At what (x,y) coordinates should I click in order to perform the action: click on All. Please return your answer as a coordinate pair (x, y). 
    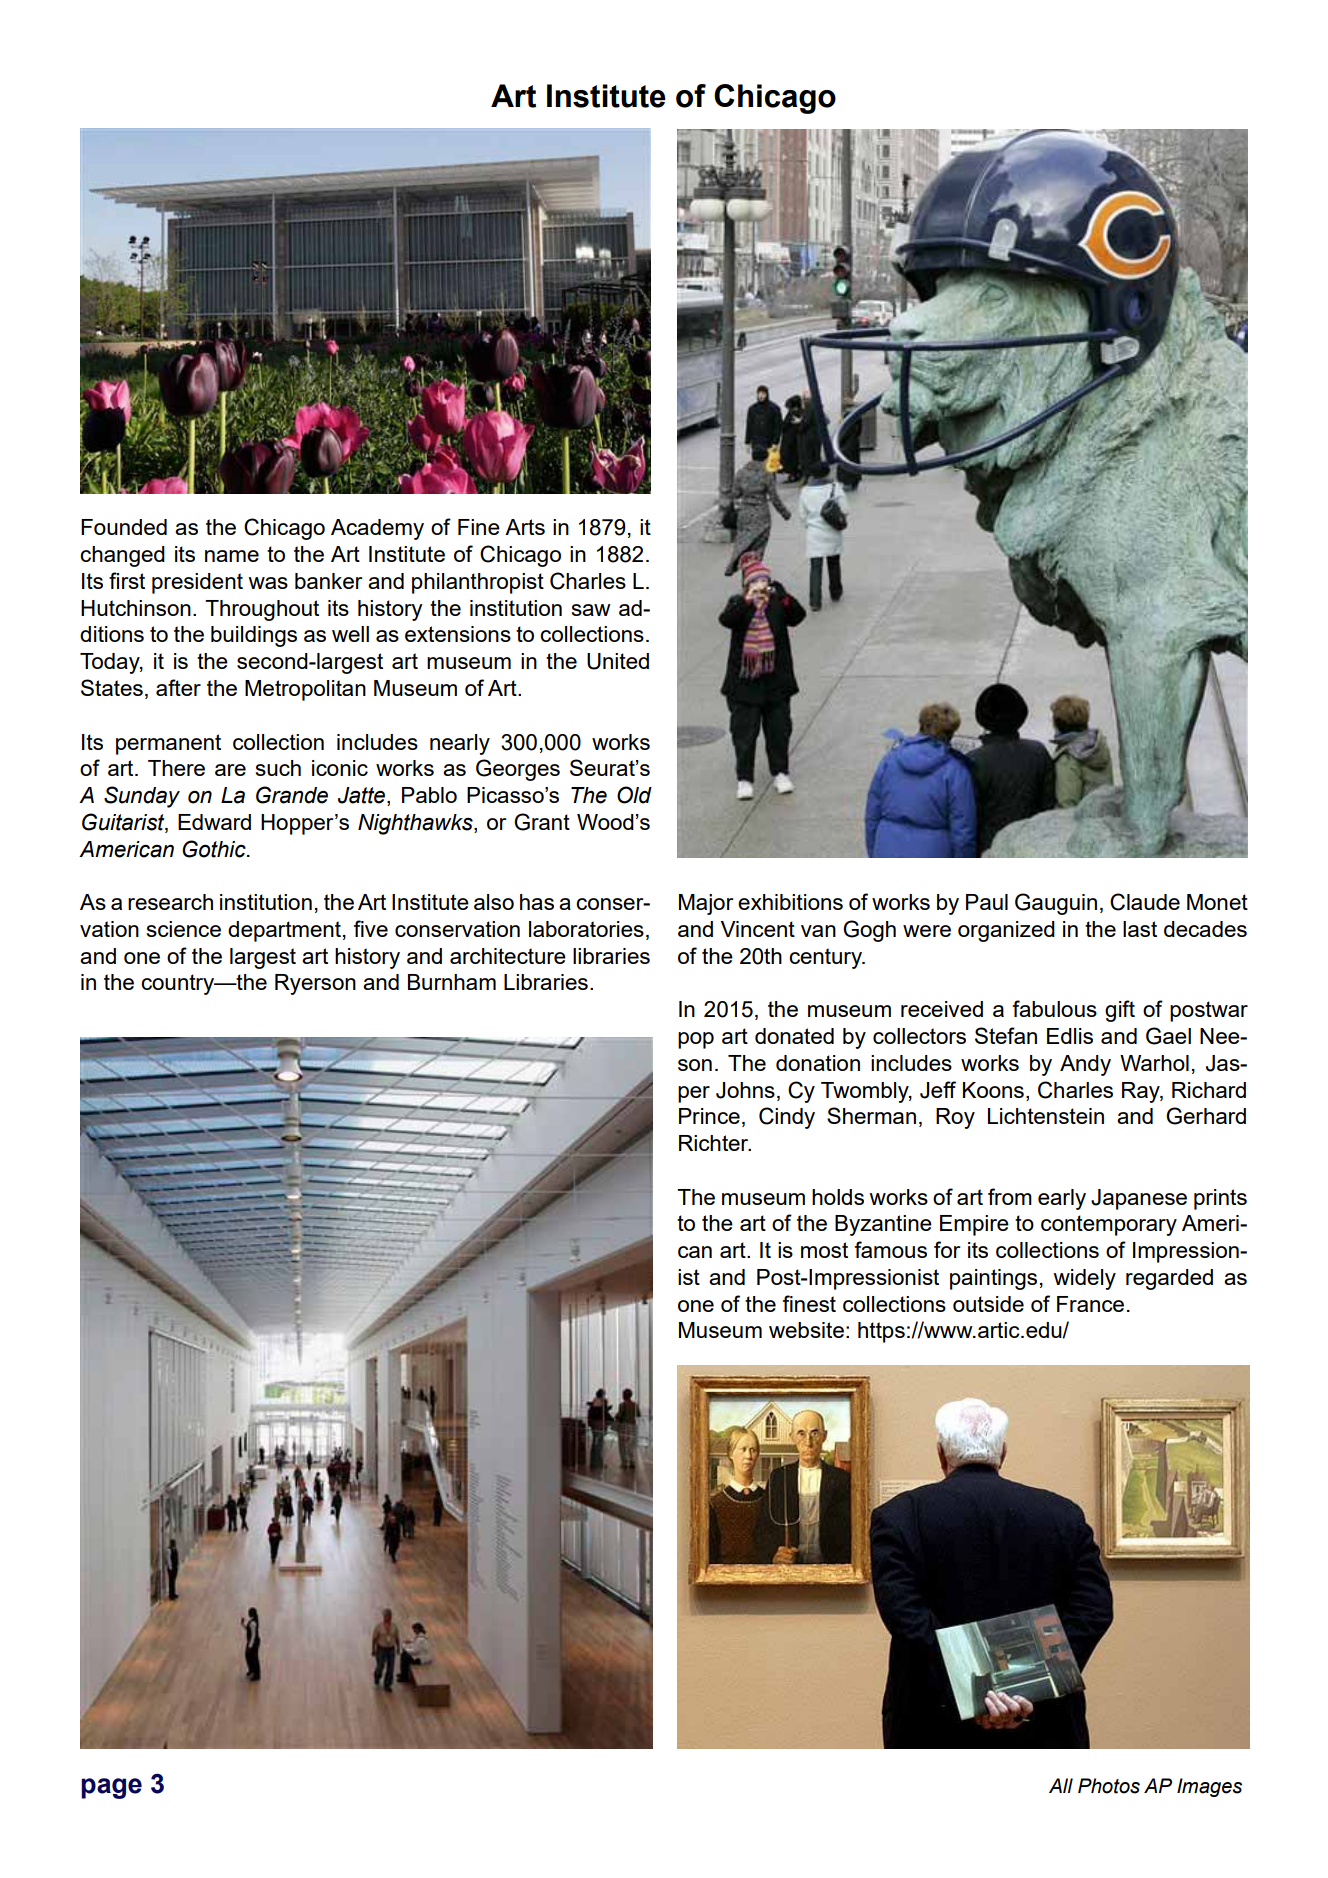
    Looking at the image, I should click on (1061, 1785).
